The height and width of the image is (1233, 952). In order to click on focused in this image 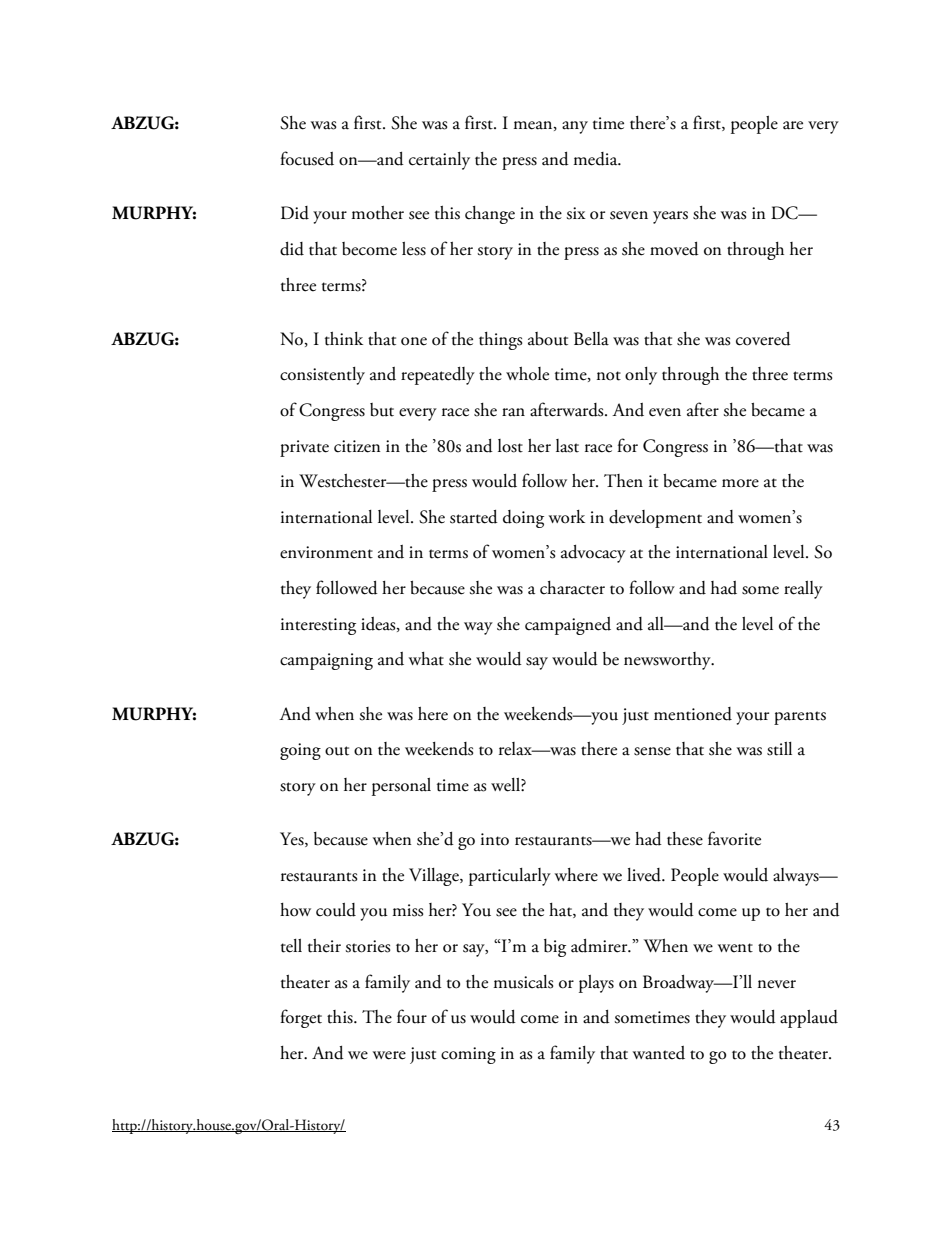, I will do `click(307, 158)`.
